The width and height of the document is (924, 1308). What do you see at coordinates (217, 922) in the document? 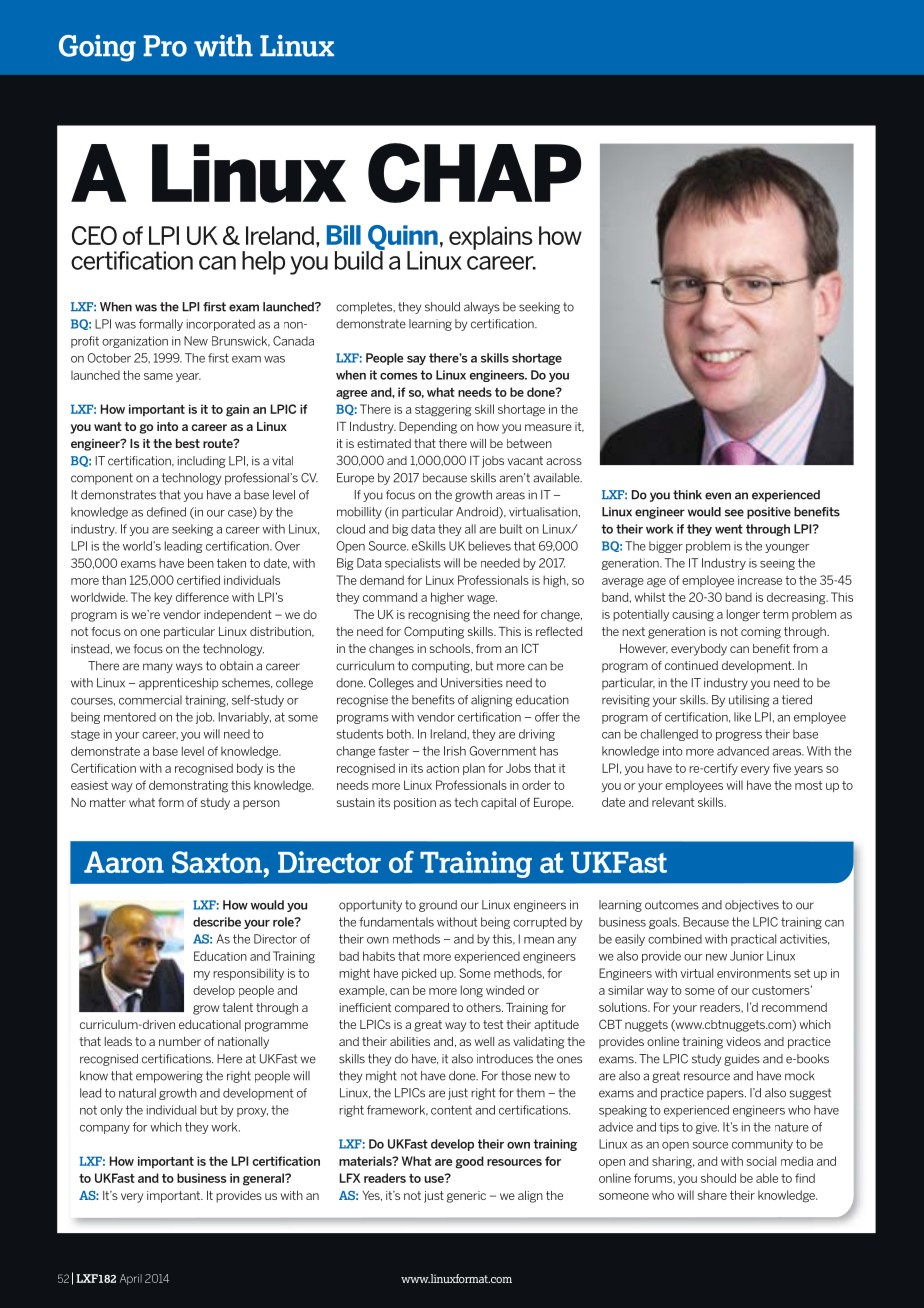
I see `describe` at bounding box center [217, 922].
